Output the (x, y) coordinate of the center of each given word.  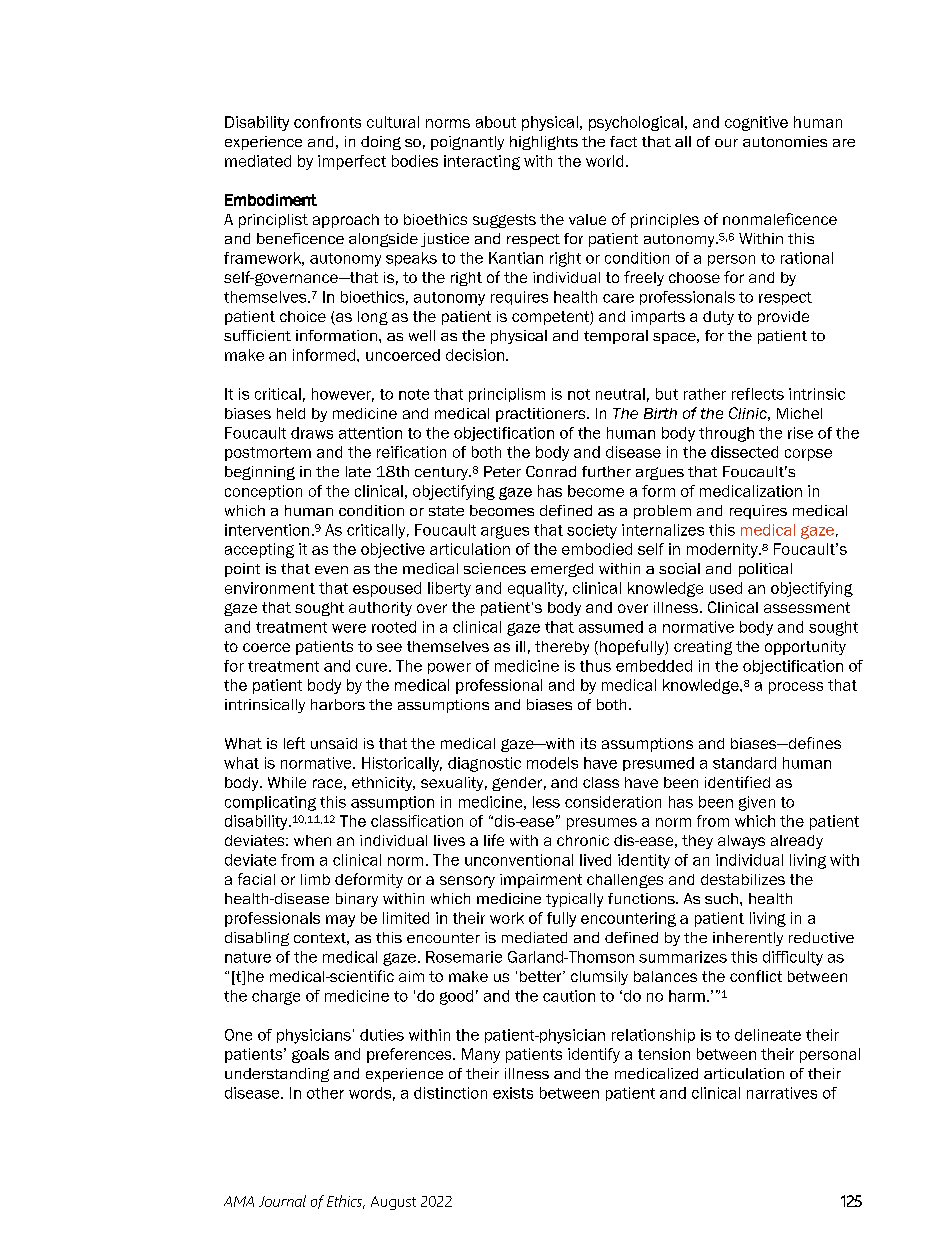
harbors (338, 704)
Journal (282, 1201)
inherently (748, 939)
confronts (327, 122)
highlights (544, 143)
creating (703, 648)
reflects (758, 394)
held (291, 413)
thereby (562, 648)
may (340, 921)
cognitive (756, 123)
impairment (541, 881)
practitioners (542, 415)
